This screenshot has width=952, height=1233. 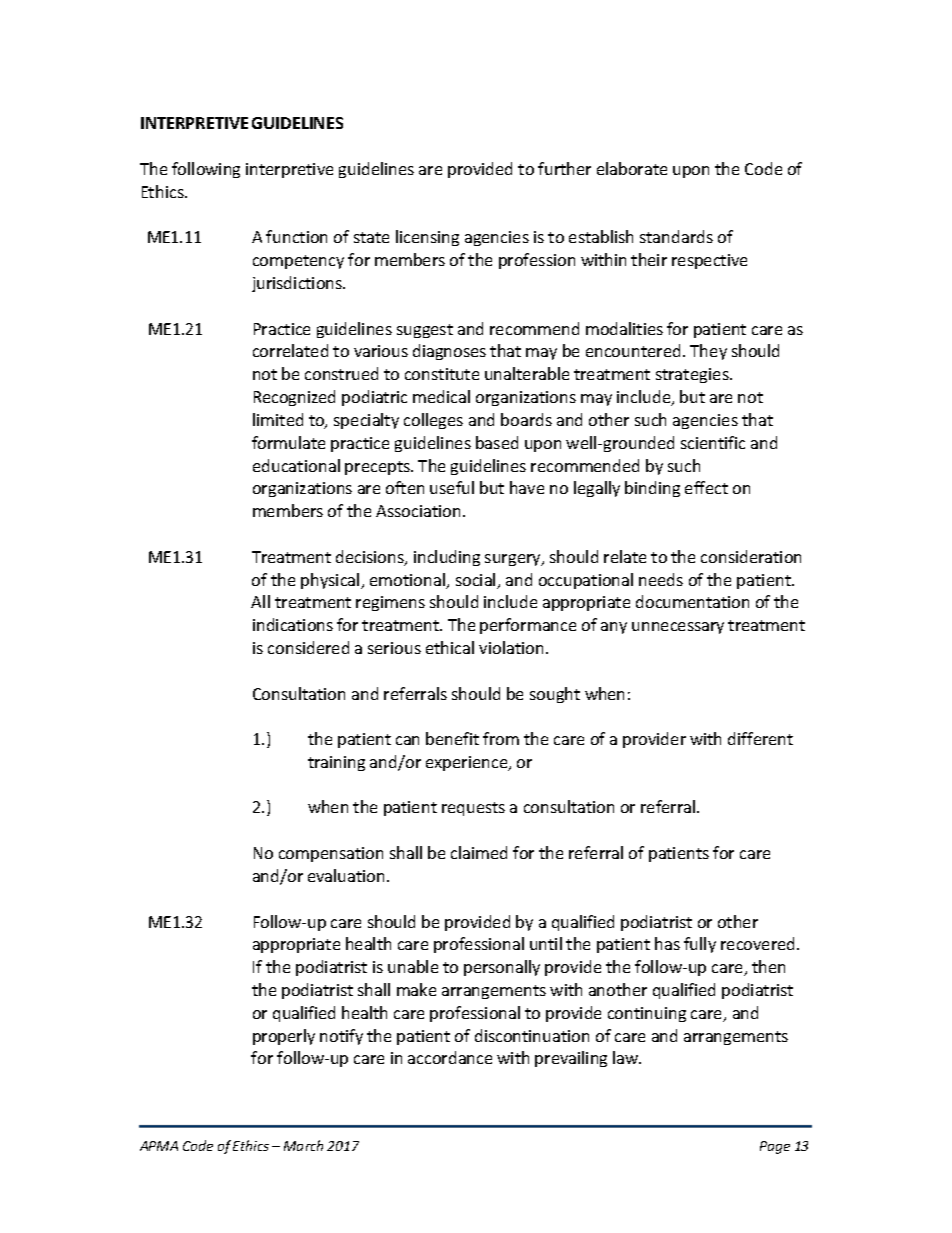 I want to click on construed, so click(x=341, y=373).
